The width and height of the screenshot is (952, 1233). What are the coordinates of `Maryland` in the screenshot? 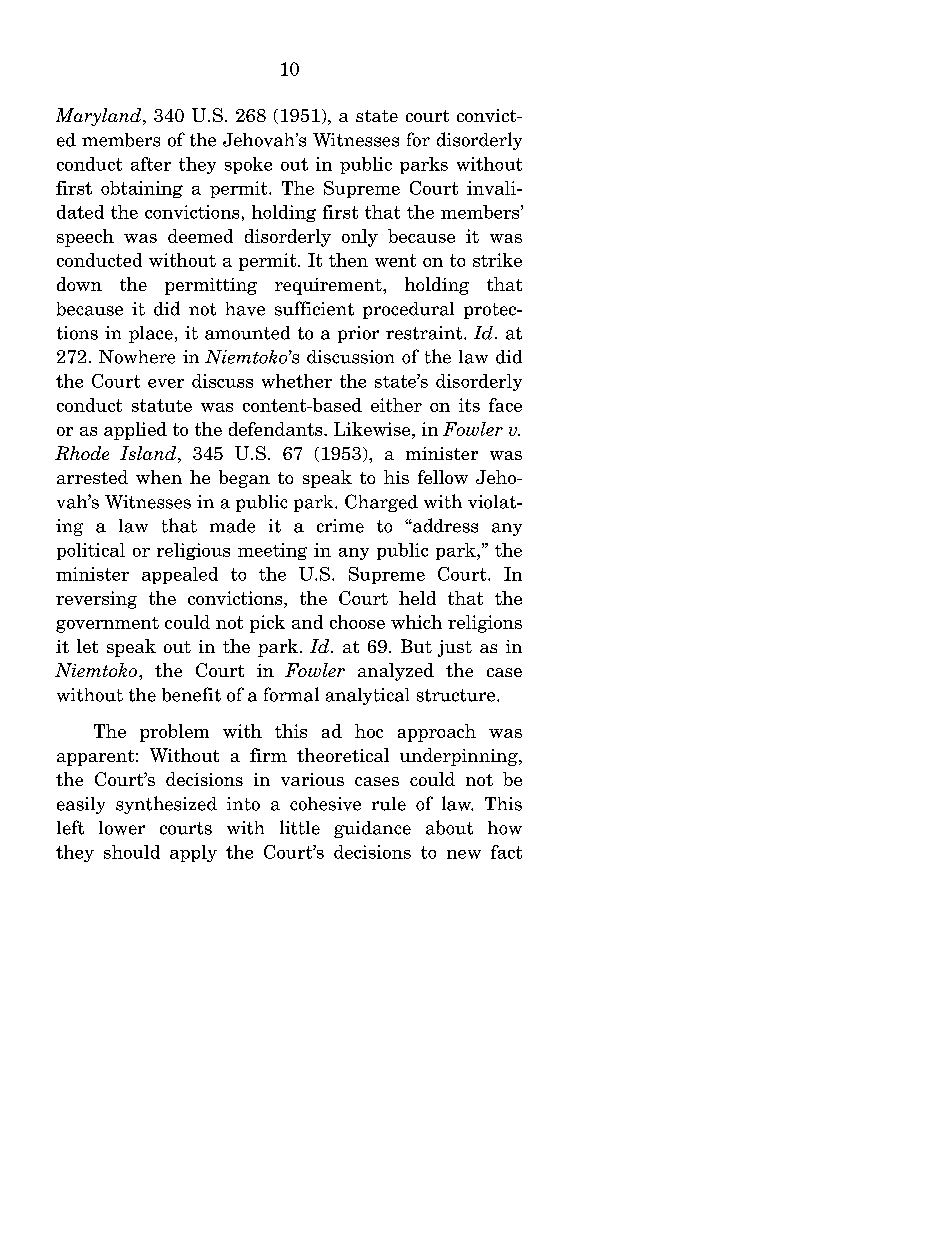 It's located at (100, 117).
